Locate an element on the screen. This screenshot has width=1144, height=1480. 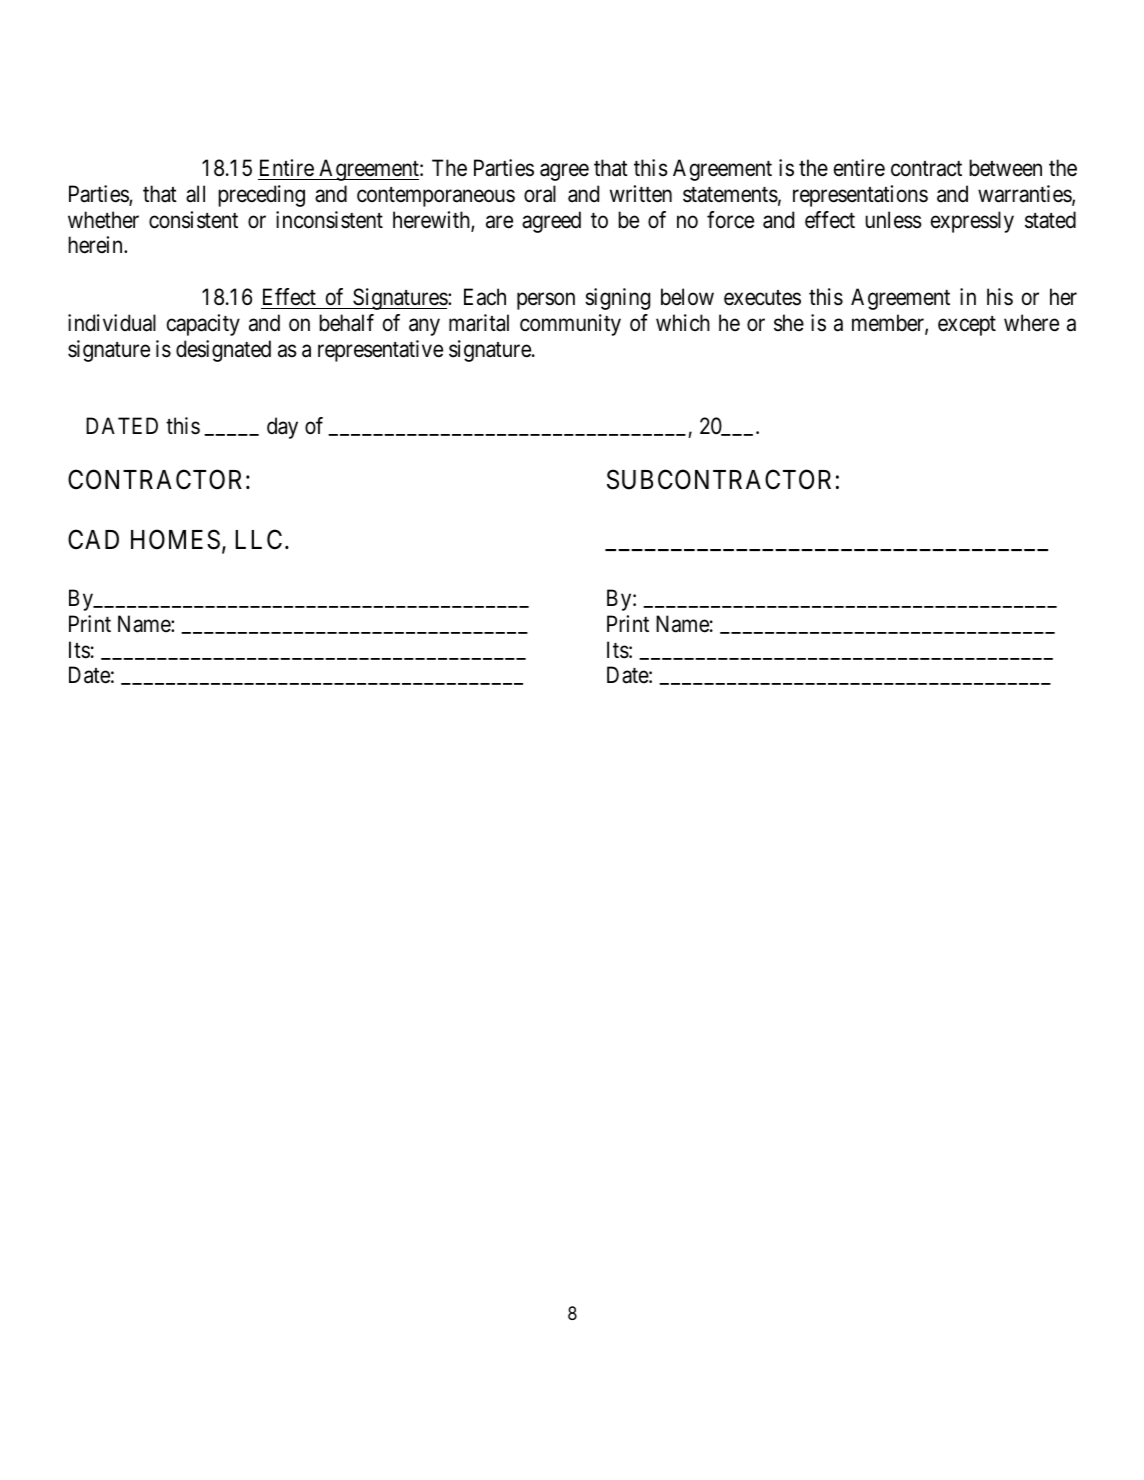
oral is located at coordinates (540, 194).
